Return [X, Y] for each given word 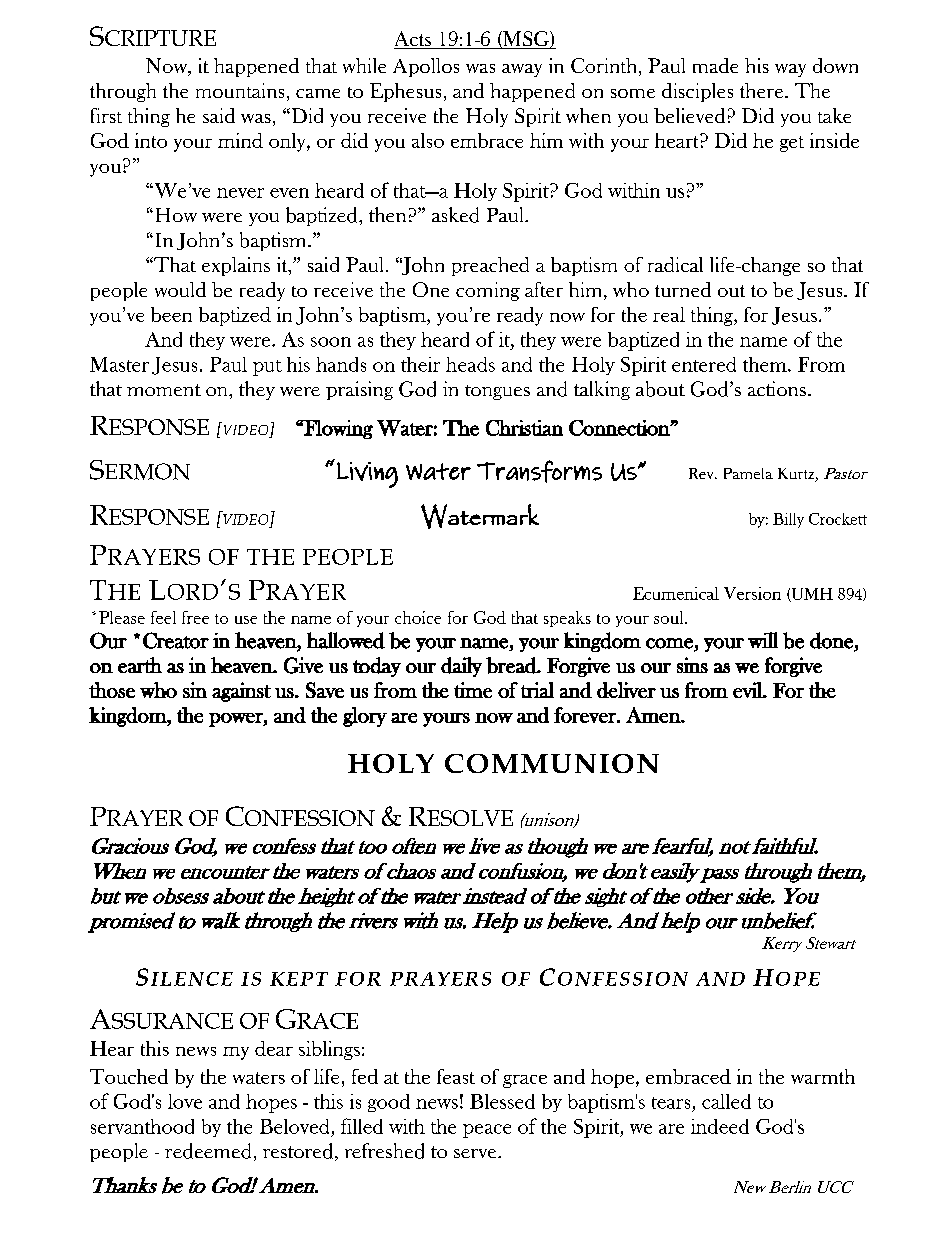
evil [749, 690]
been [171, 314]
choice [418, 617]
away [522, 70]
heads [470, 364]
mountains [240, 90]
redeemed [208, 1151]
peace [487, 1131]
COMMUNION [552, 763]
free [195, 617]
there [761, 90]
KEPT [299, 979]
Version [752, 593]
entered [704, 364]
